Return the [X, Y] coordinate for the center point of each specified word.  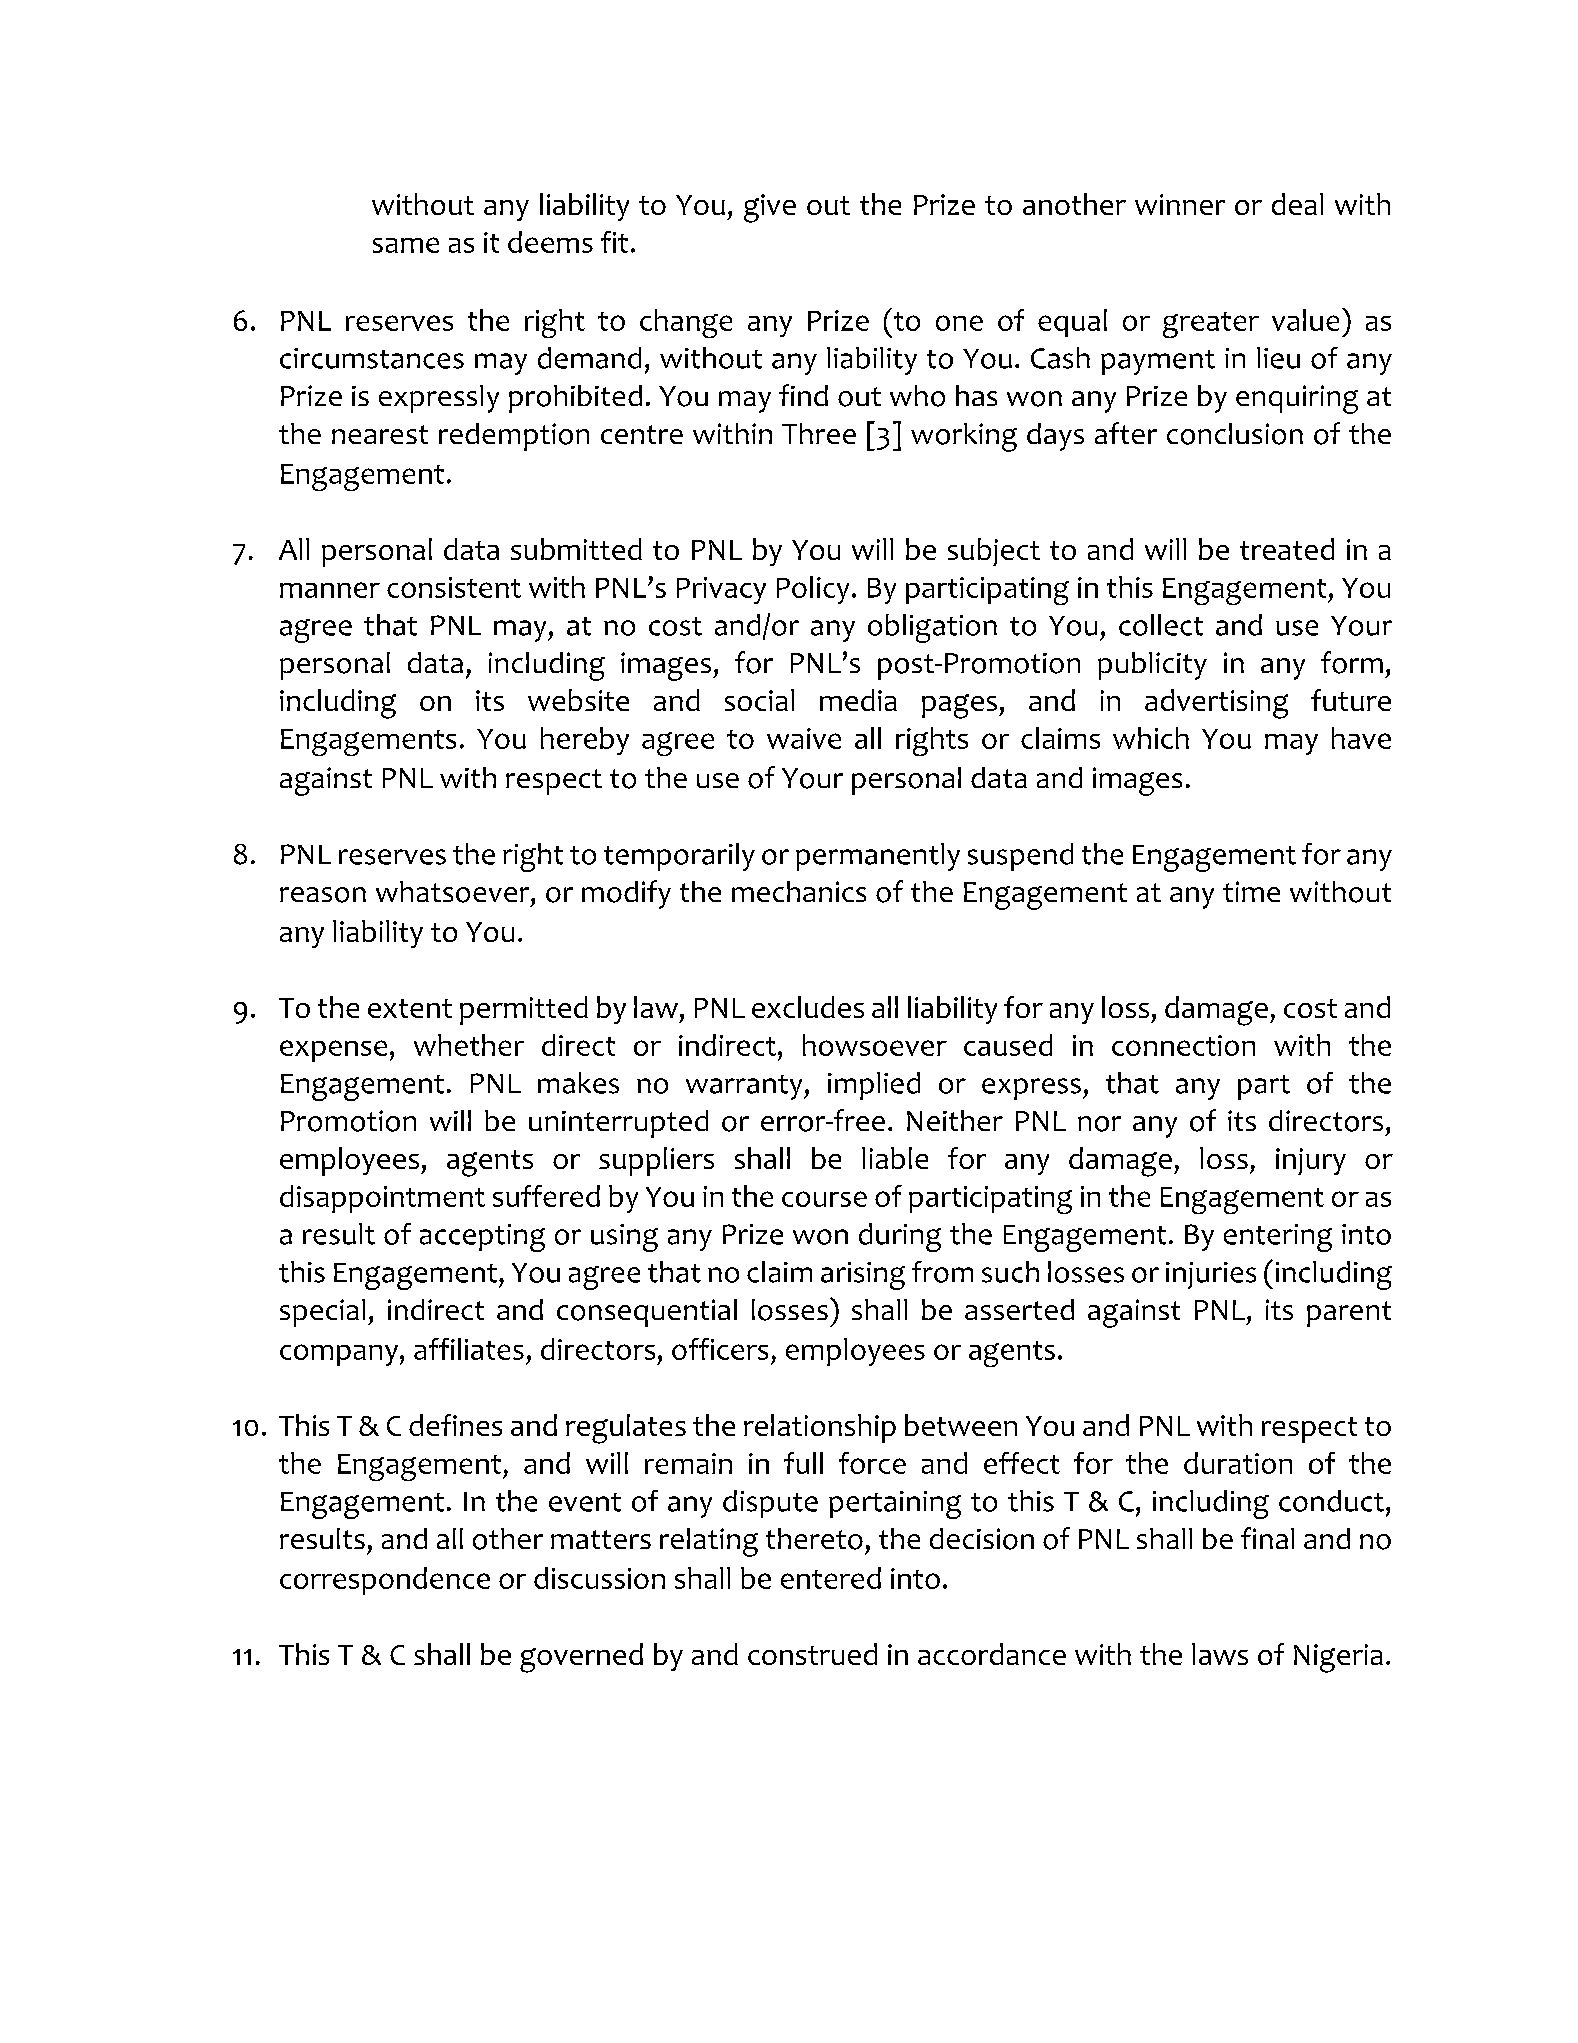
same [406, 245]
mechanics [799, 891]
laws [1220, 1654]
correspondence [385, 1581]
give [770, 208]
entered [831, 1578]
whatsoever [454, 892]
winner [1180, 204]
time [1251, 891]
